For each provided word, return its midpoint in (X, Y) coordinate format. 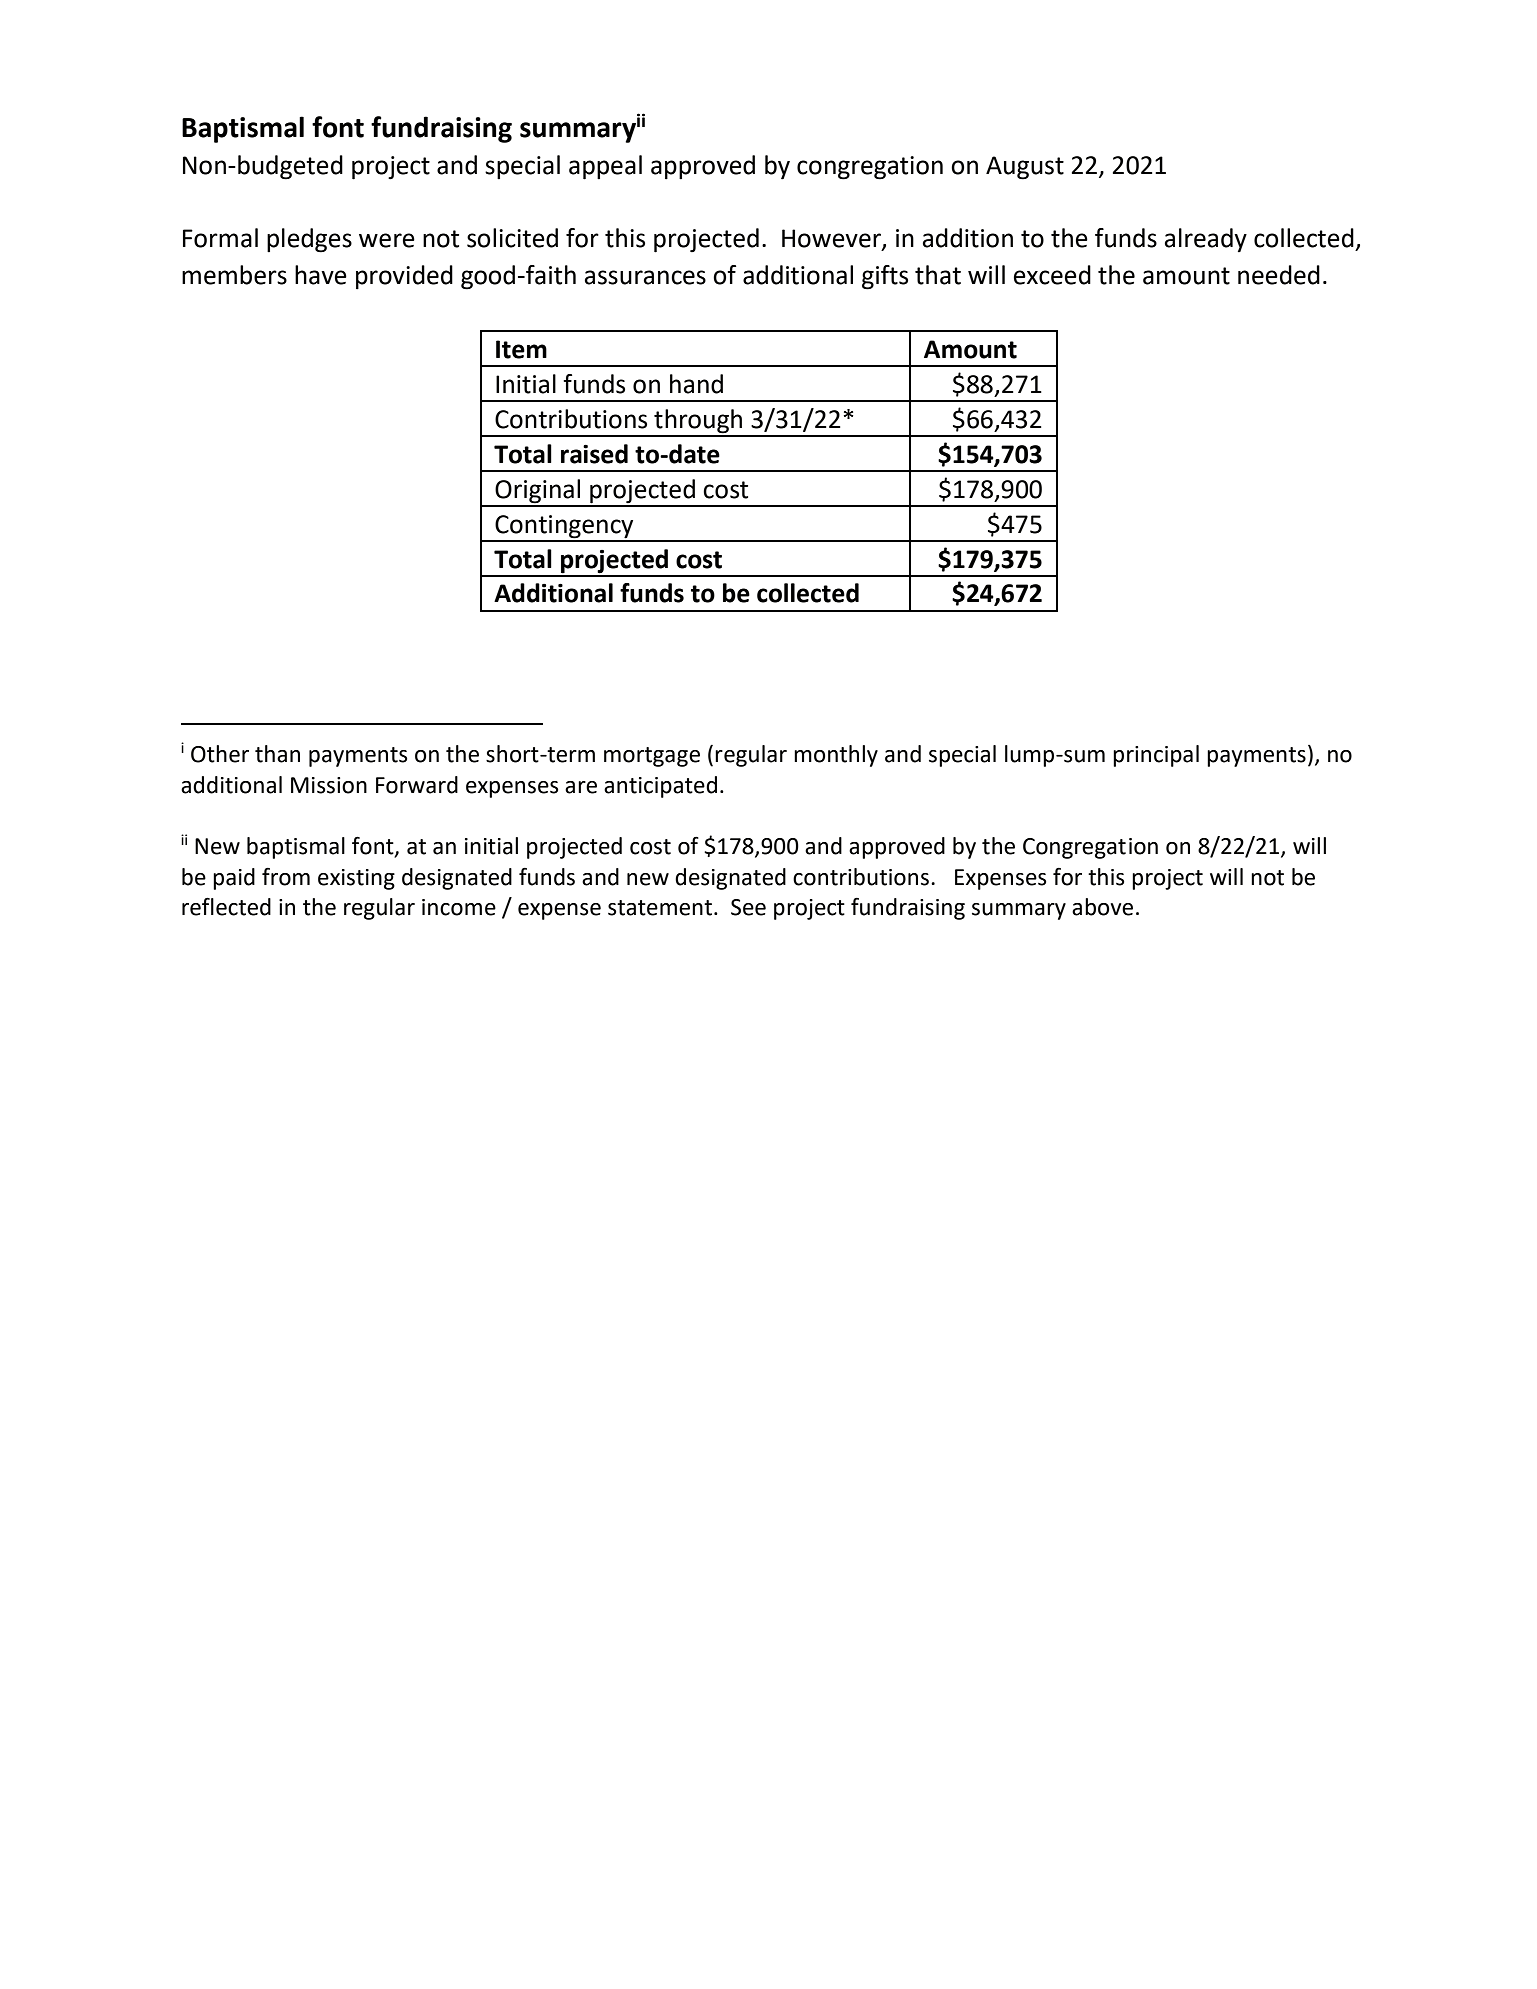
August (1025, 168)
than (277, 754)
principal (1156, 756)
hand (696, 384)
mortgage (652, 757)
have (321, 275)
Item (521, 349)
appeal (605, 167)
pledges (309, 240)
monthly (836, 756)
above (1102, 907)
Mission (329, 785)
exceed (1052, 275)
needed (1279, 275)
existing (356, 879)
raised (594, 454)
